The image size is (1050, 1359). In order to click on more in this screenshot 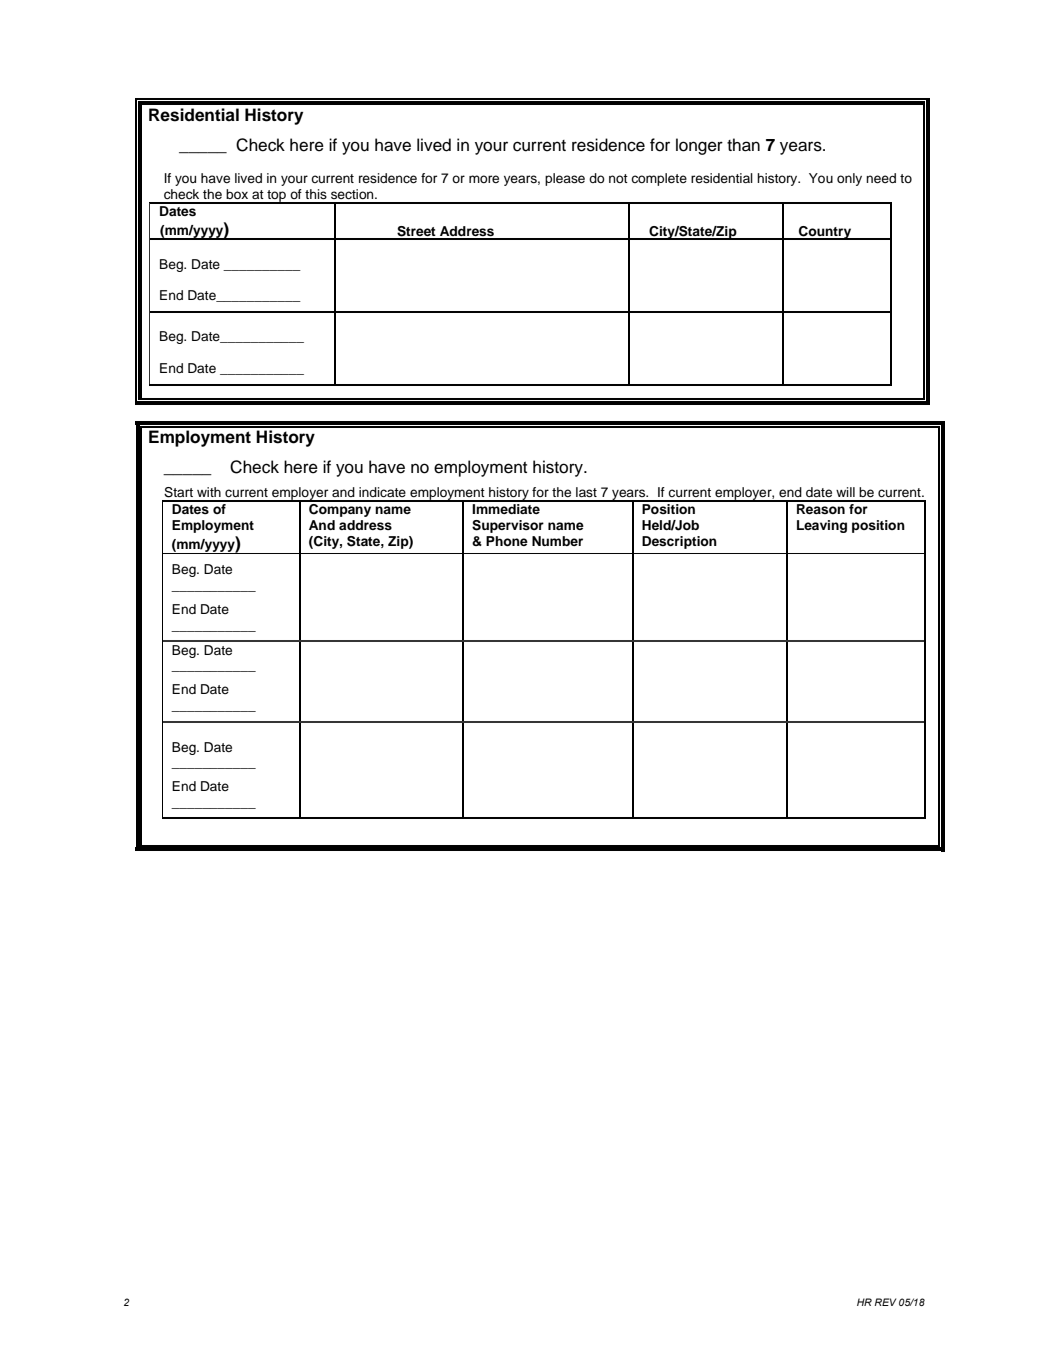, I will do `click(484, 179)`.
